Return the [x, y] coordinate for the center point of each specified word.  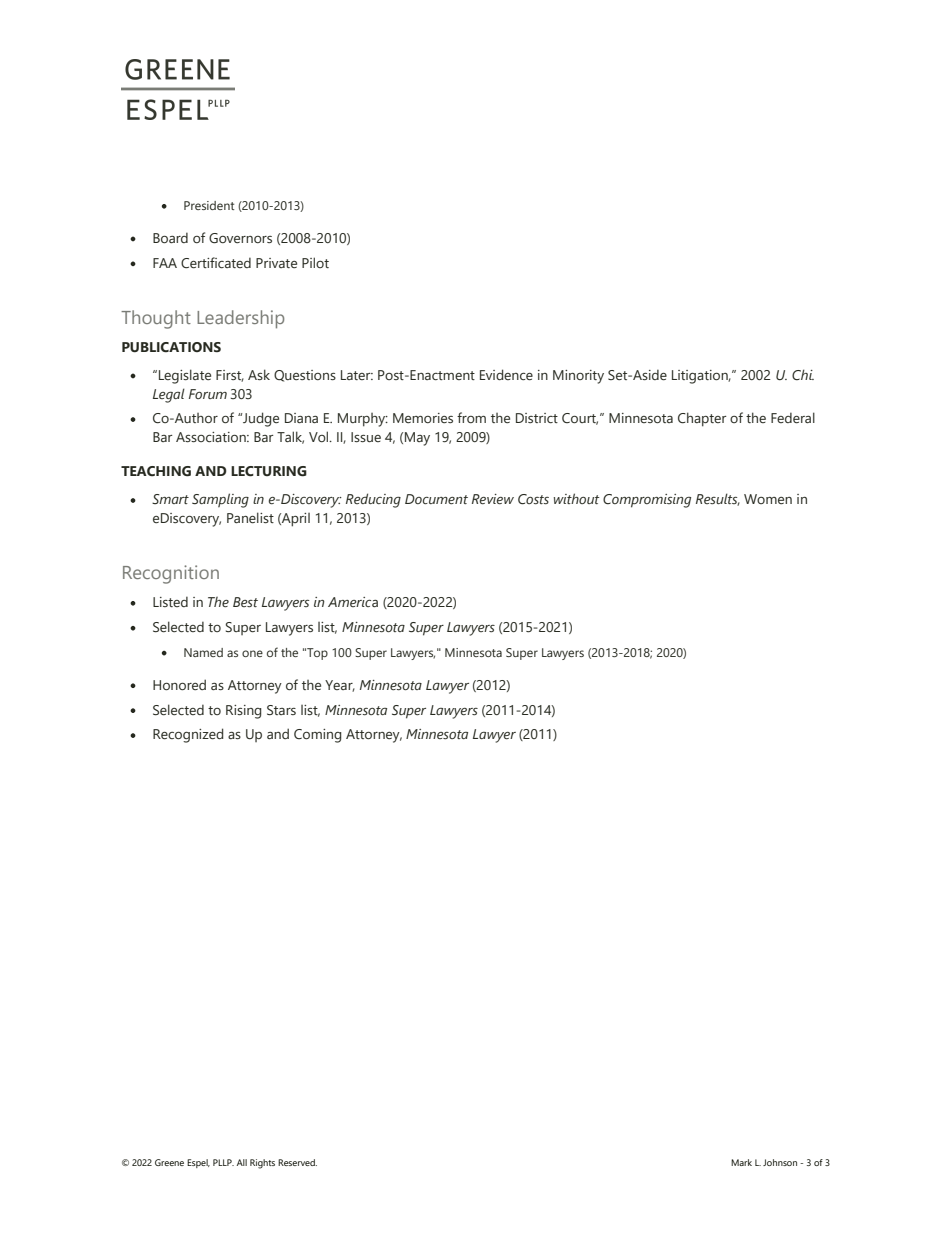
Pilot [315, 262]
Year [340, 686]
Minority [578, 377]
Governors [240, 238]
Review [493, 499]
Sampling [220, 500]
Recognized [188, 735]
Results [718, 499]
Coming [317, 736]
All [242, 1162]
